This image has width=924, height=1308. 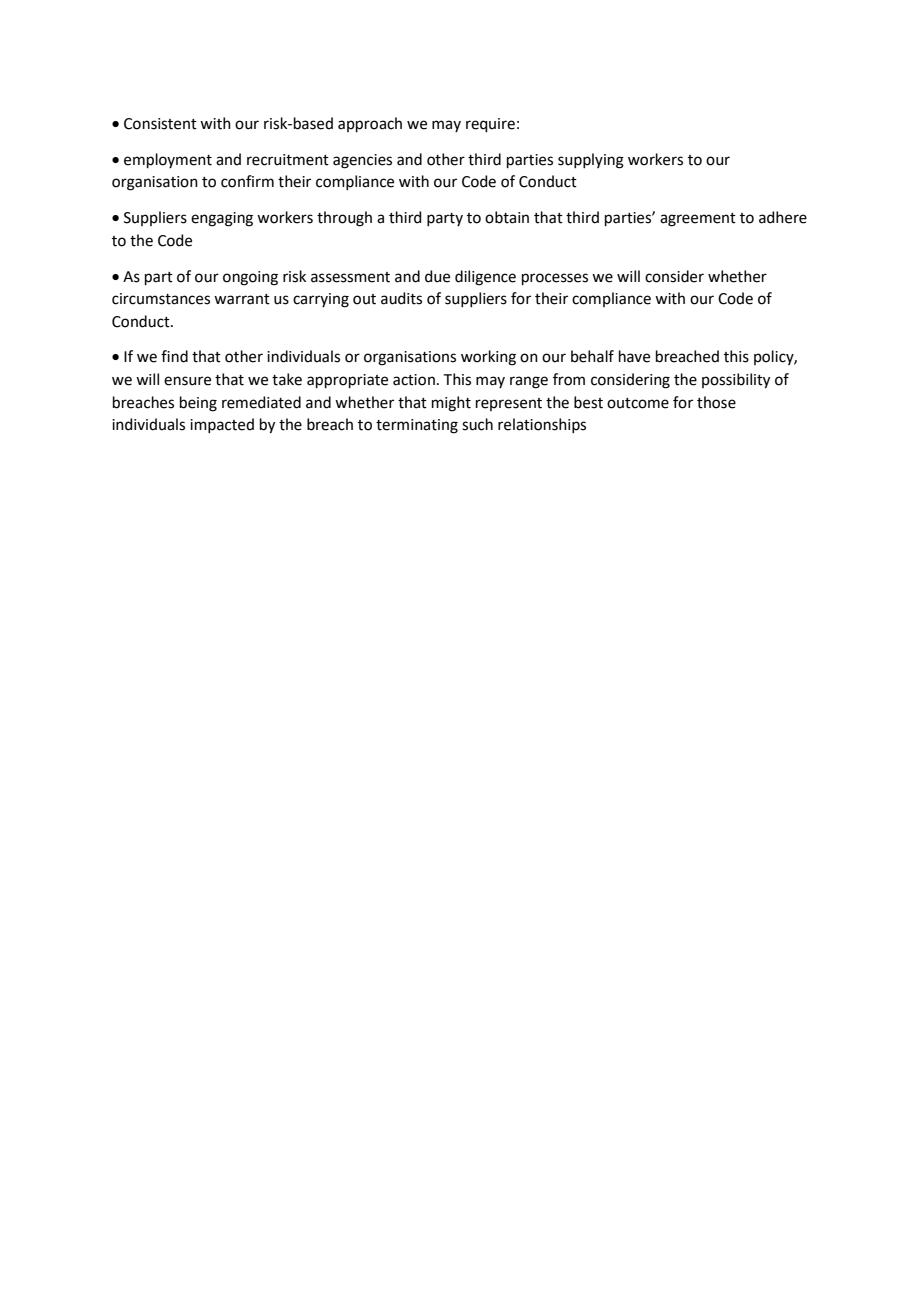 I want to click on impacted, so click(x=222, y=425).
